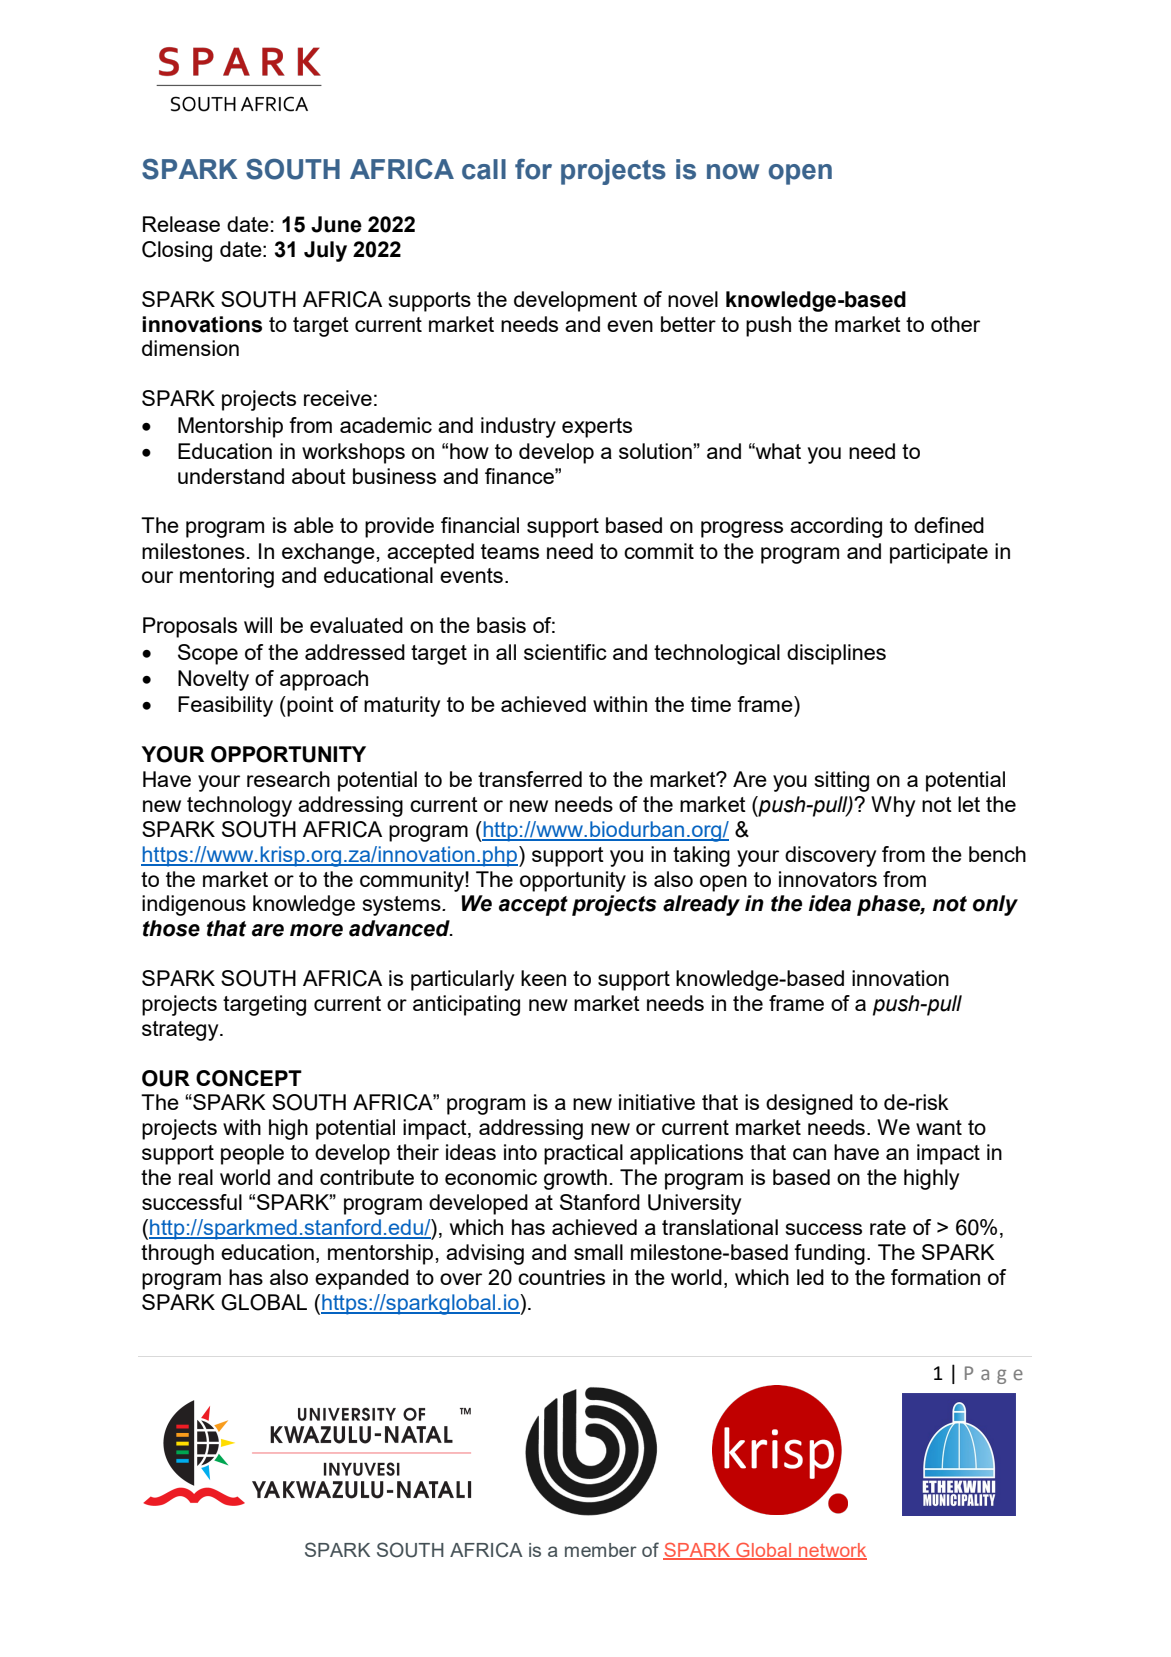 This screenshot has height=1657, width=1171. What do you see at coordinates (836, 654) in the screenshot?
I see `disciplines` at bounding box center [836, 654].
